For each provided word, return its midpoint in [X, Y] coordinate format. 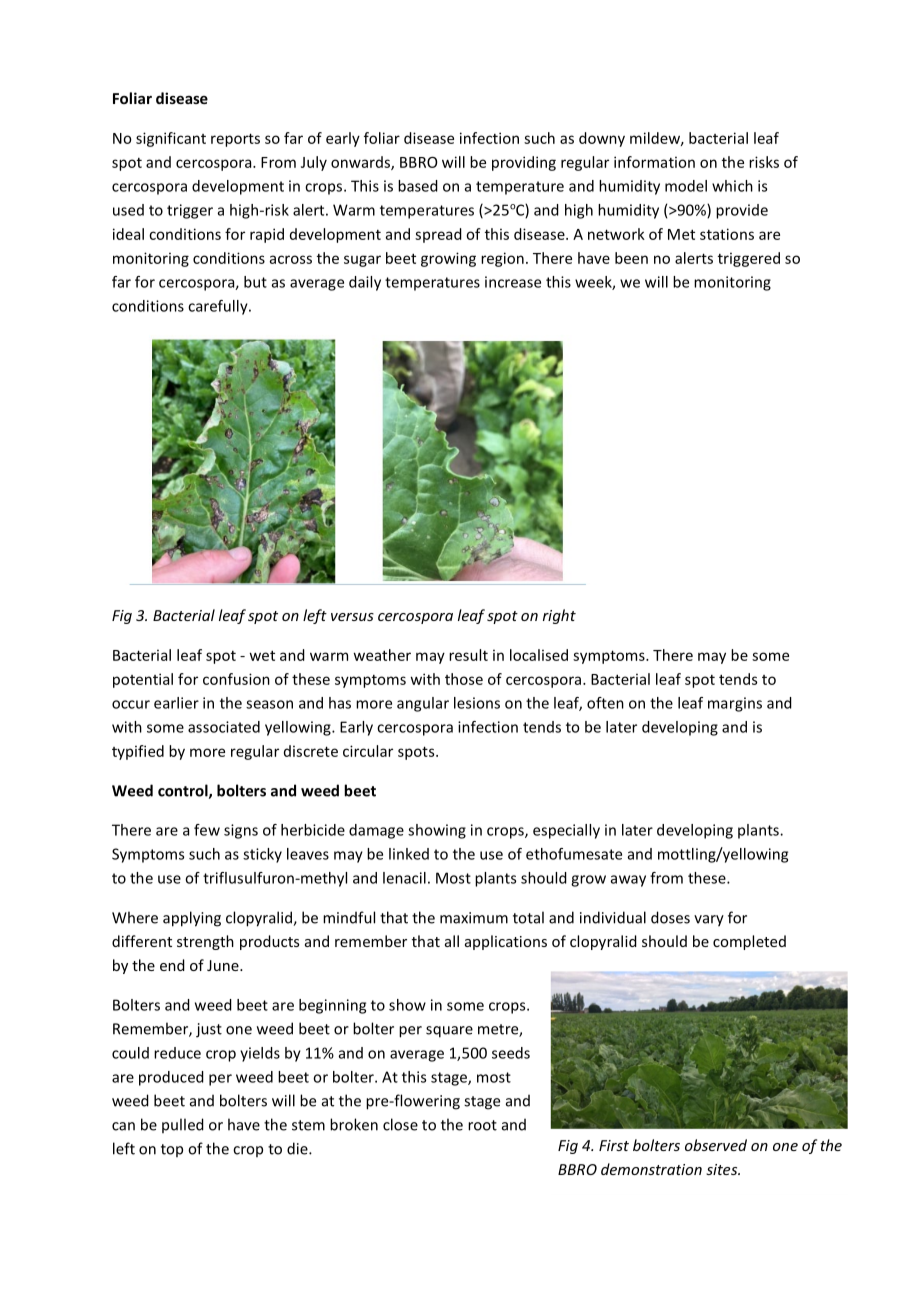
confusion [236, 679]
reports [235, 140]
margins [735, 704]
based [418, 186]
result [468, 655]
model [686, 186]
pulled [183, 1125]
